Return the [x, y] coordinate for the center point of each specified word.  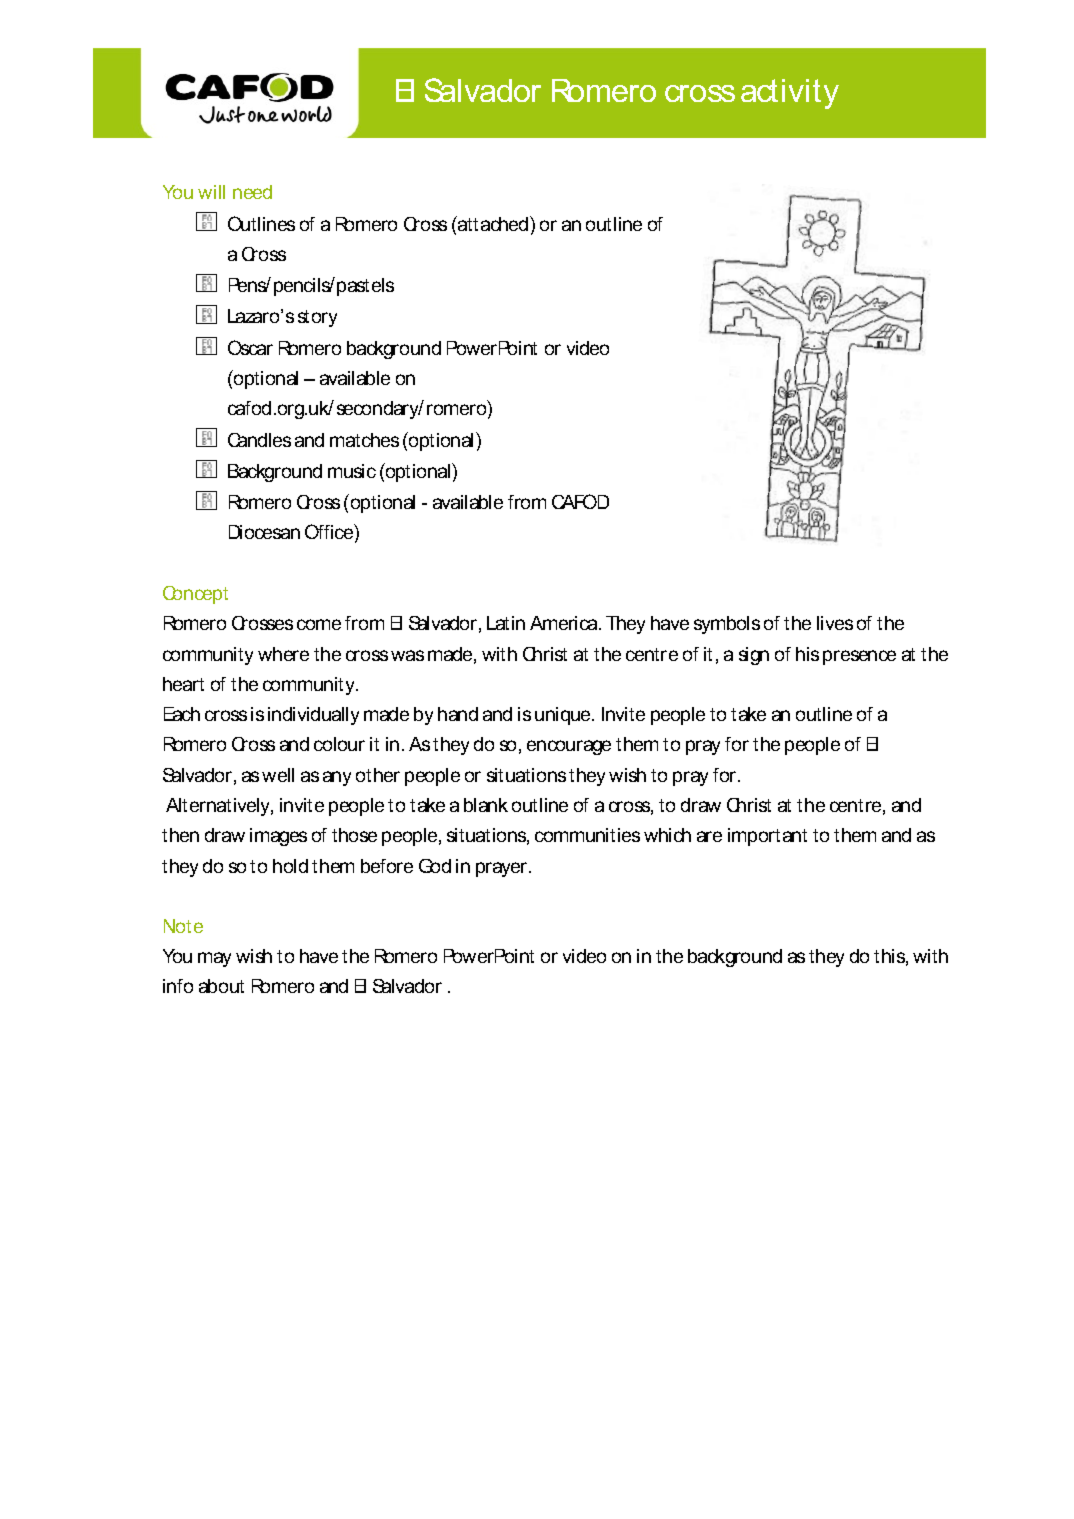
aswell [268, 775]
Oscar [250, 347]
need [252, 192]
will [211, 192]
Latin [506, 623]
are [709, 836]
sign [754, 656]
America [565, 623]
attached [493, 223]
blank [486, 805]
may [214, 959]
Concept [195, 595]
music [352, 471]
